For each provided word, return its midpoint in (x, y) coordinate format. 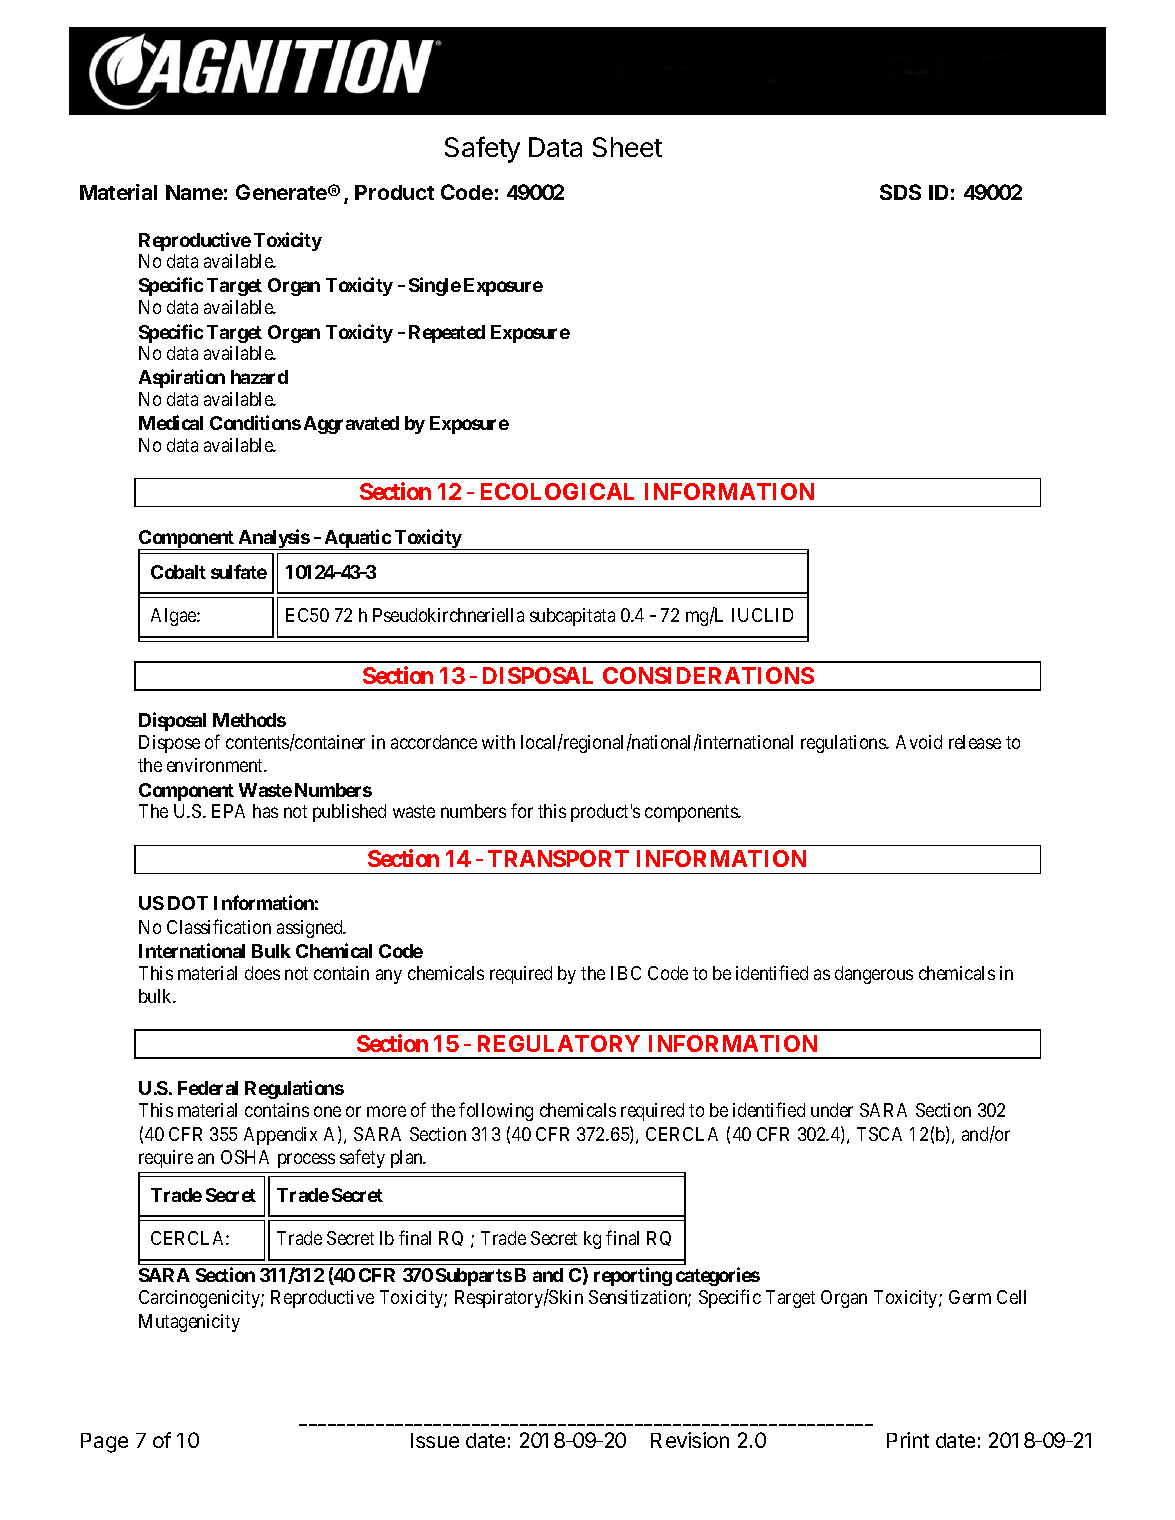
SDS (900, 192)
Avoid (919, 742)
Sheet (627, 147)
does (262, 973)
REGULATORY (559, 1043)
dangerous (874, 975)
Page (104, 1443)
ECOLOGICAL (557, 491)
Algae (174, 617)
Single (435, 286)
